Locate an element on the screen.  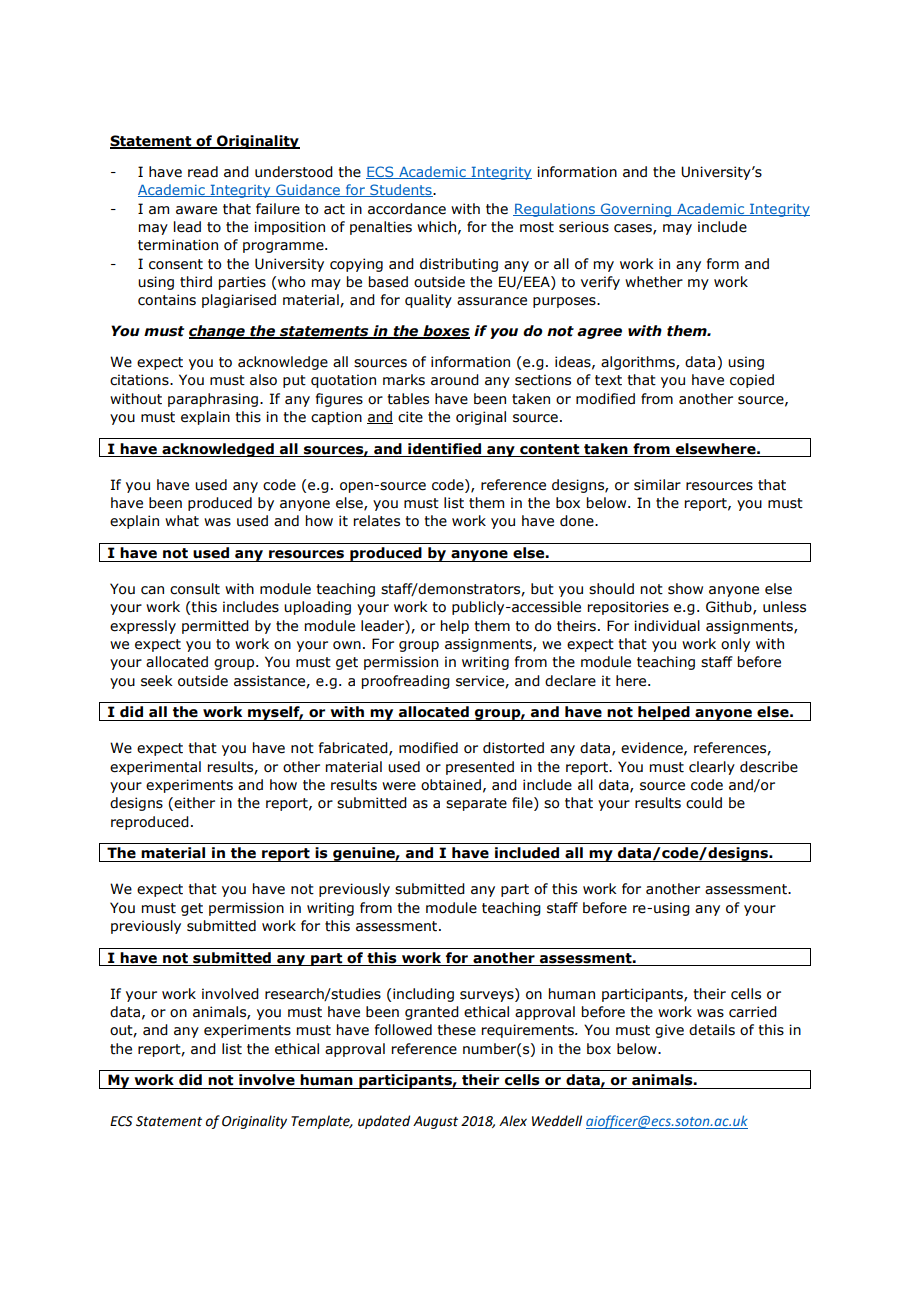
accordance is located at coordinates (407, 209).
